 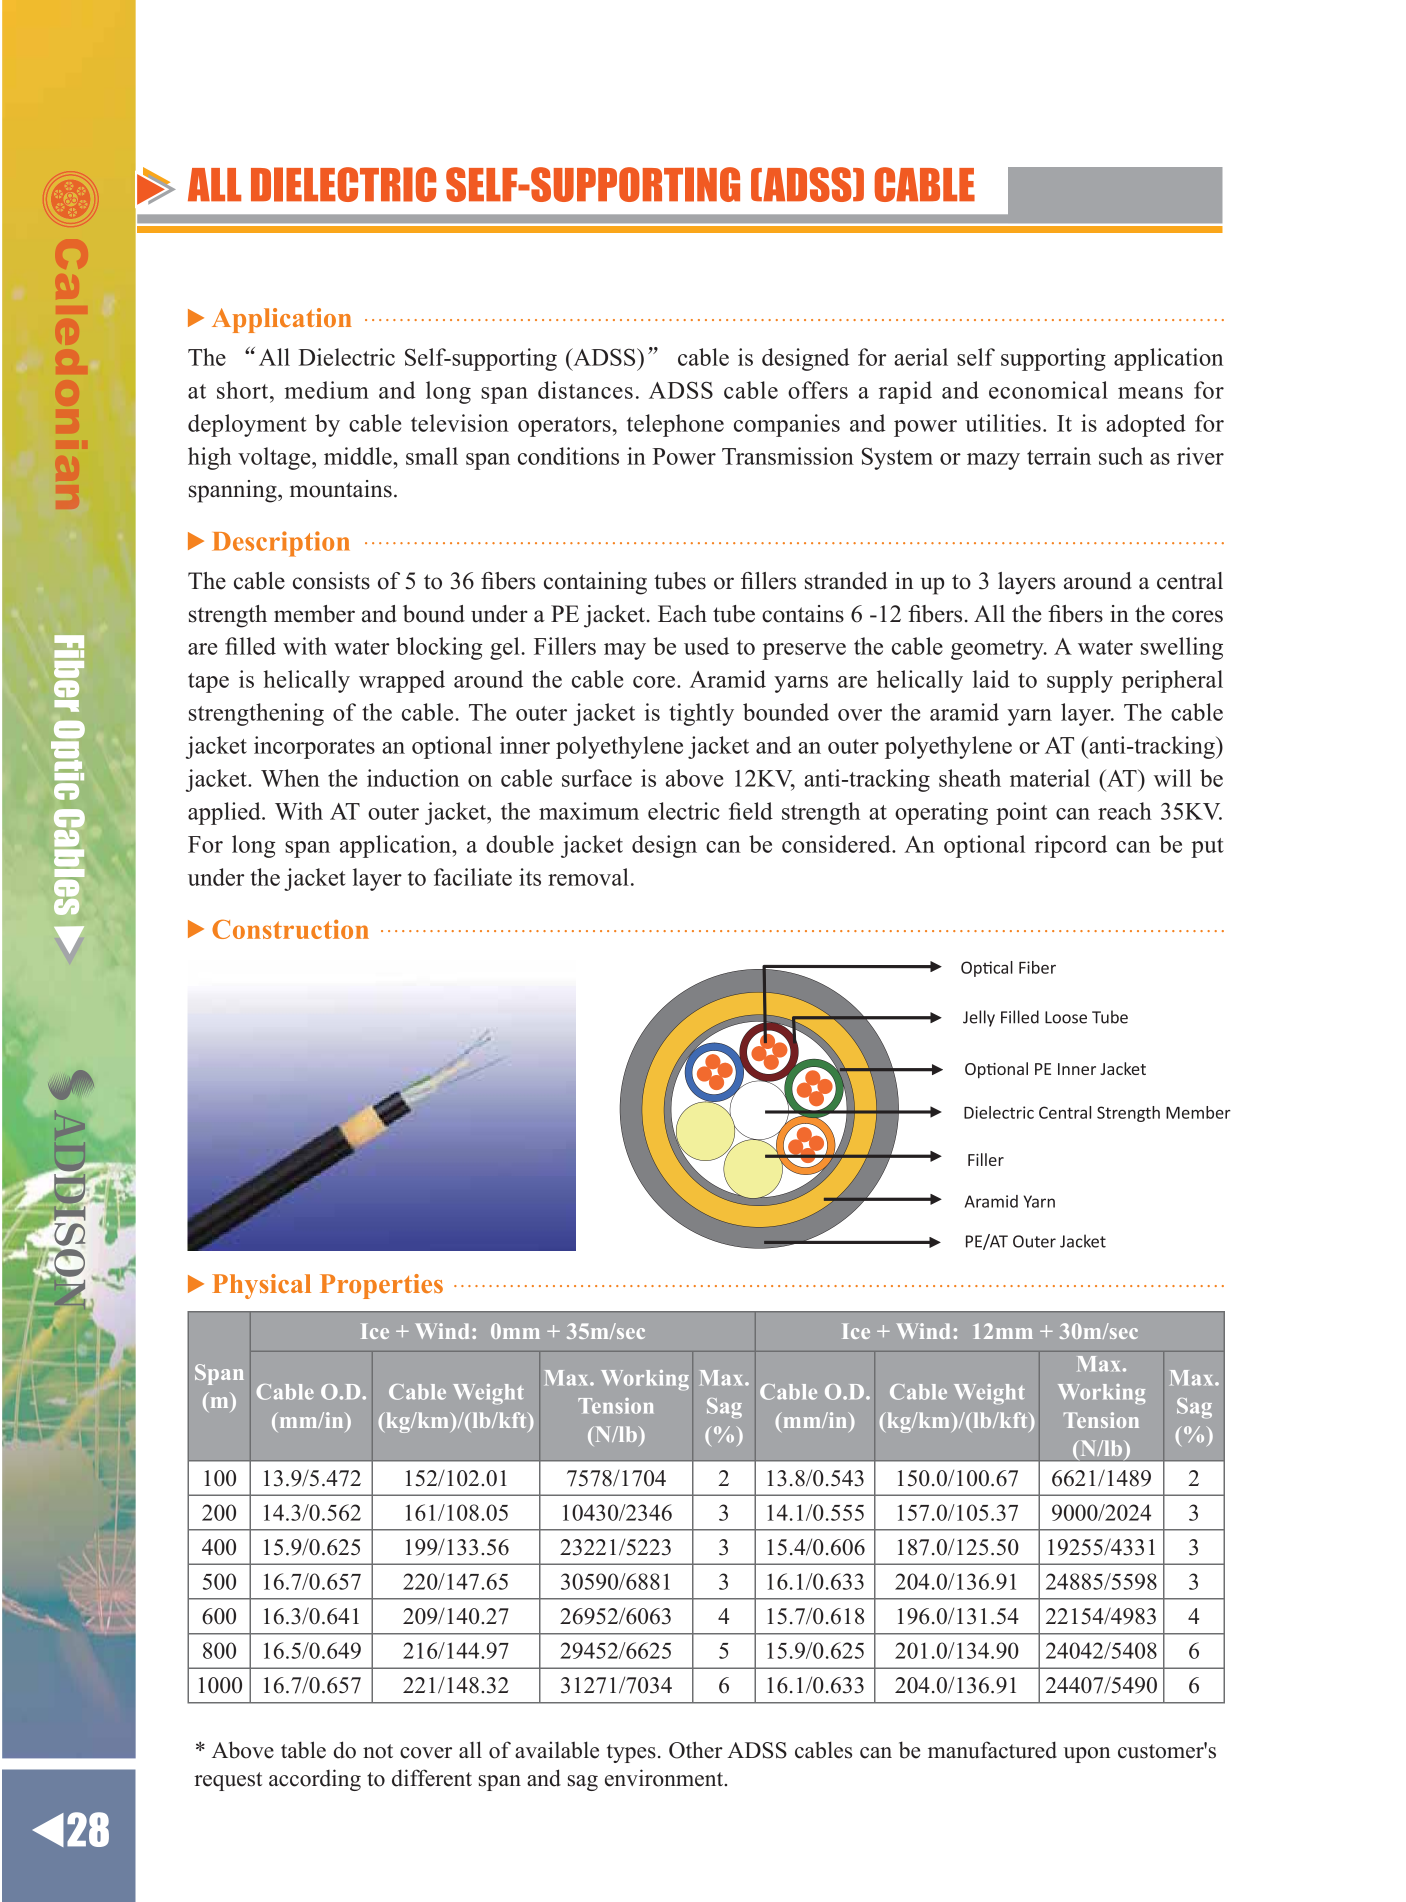 What do you see at coordinates (1048, 390) in the screenshot?
I see `economical` at bounding box center [1048, 390].
